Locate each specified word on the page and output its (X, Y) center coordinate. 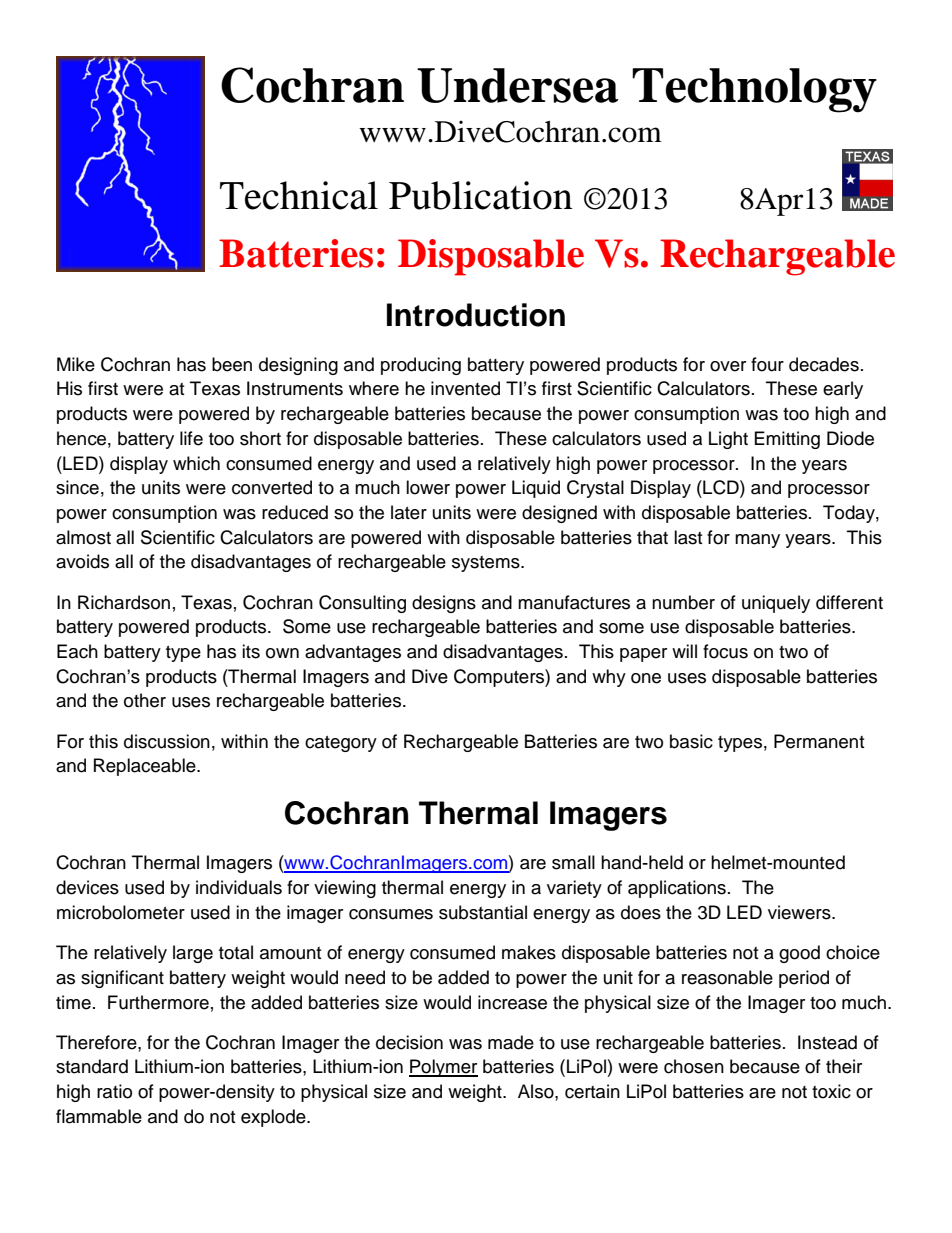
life (191, 438)
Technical (299, 195)
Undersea (518, 85)
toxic (831, 1091)
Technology (754, 90)
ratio (114, 1091)
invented (465, 388)
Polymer (443, 1068)
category (341, 744)
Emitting (787, 440)
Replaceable (146, 767)
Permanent (819, 741)
